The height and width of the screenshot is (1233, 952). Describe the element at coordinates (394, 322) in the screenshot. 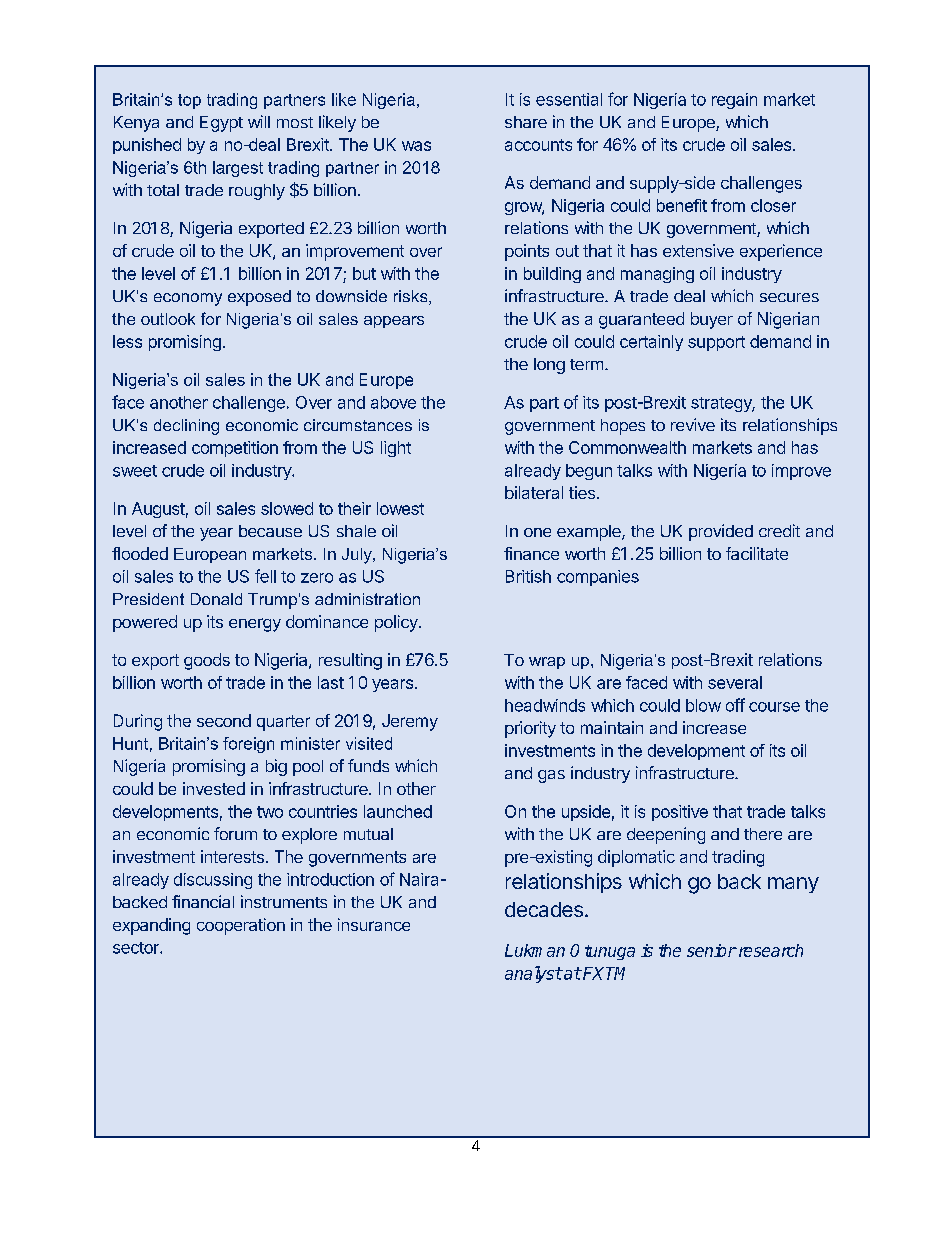

I see `appears` at that location.
